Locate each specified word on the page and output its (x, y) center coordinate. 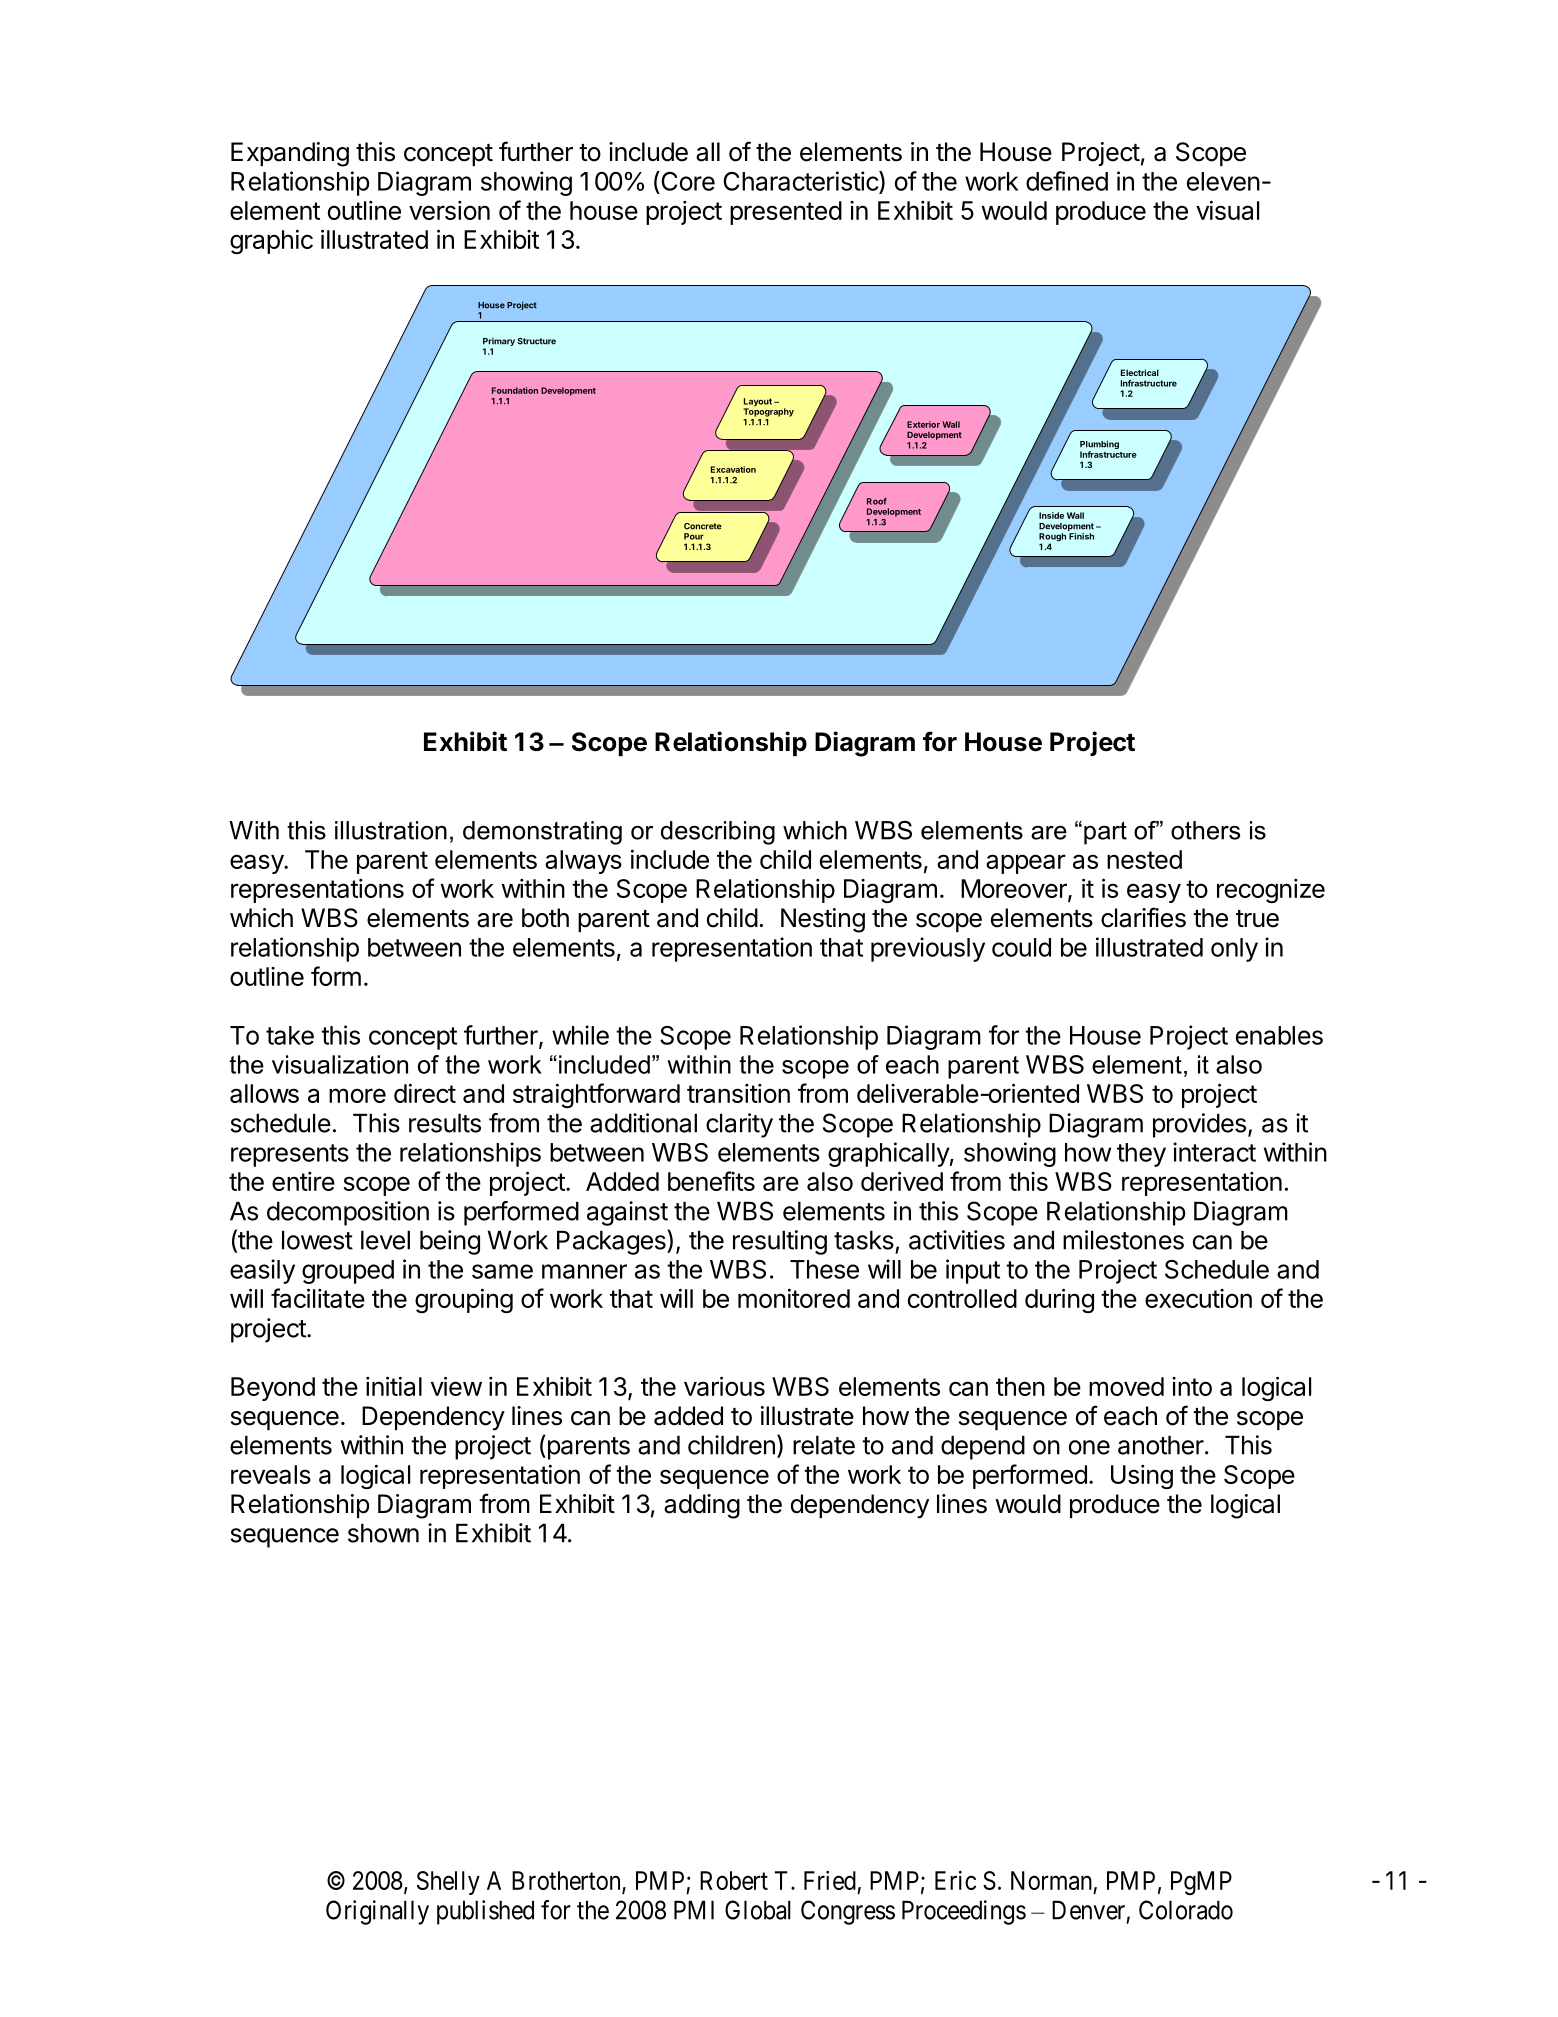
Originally (377, 1912)
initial (394, 1386)
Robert (734, 1880)
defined (1067, 181)
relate (824, 1445)
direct (425, 1093)
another (1161, 1445)
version (449, 210)
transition (738, 1093)
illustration (391, 830)
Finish (1081, 536)
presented (786, 213)
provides (1199, 1125)
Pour (694, 536)
